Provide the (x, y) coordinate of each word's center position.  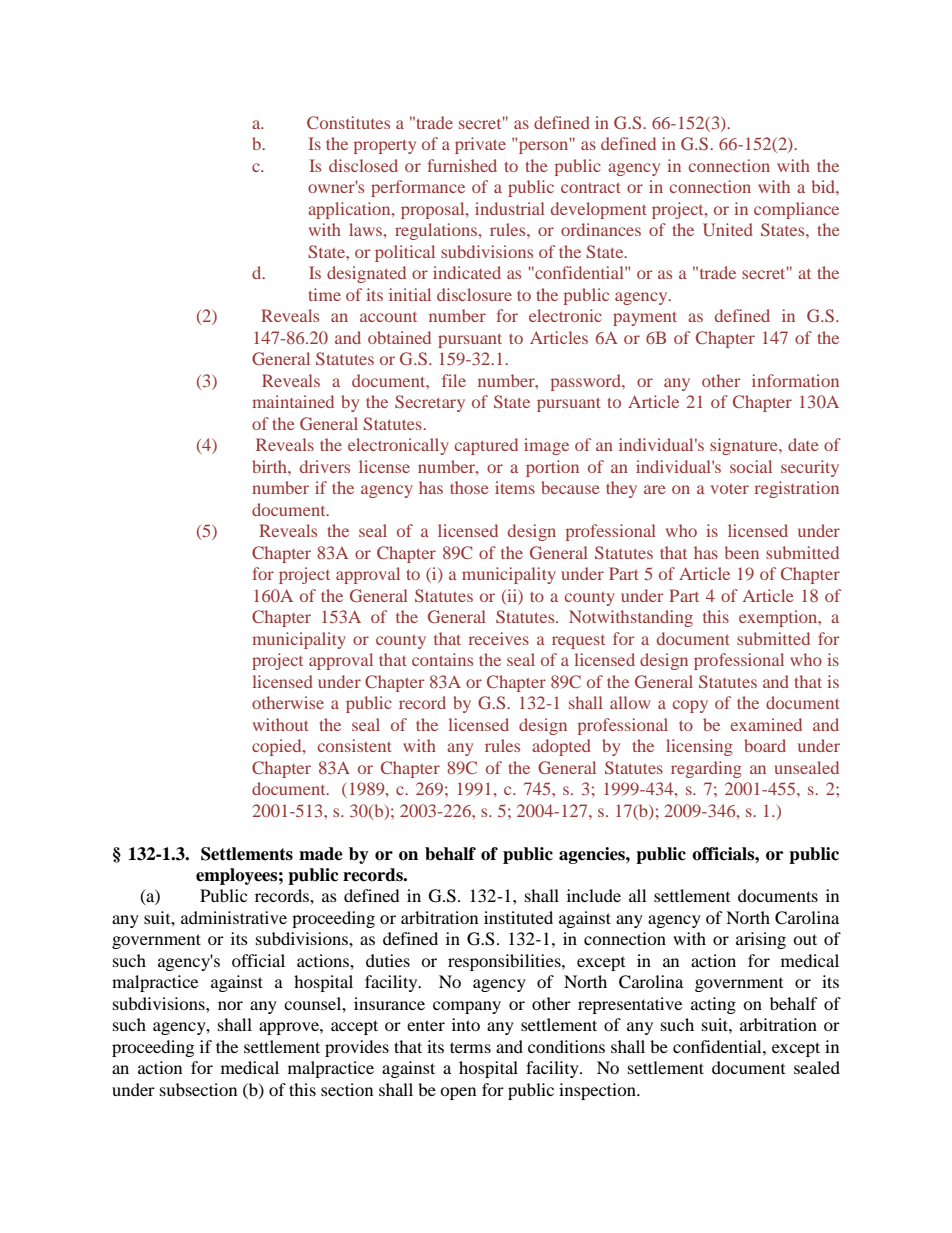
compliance (796, 210)
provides (357, 1048)
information (795, 380)
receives (499, 638)
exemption (779, 618)
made (321, 854)
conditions (566, 1046)
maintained (293, 401)
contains (442, 659)
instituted (518, 917)
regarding (706, 769)
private (480, 145)
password (587, 382)
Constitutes (348, 122)
